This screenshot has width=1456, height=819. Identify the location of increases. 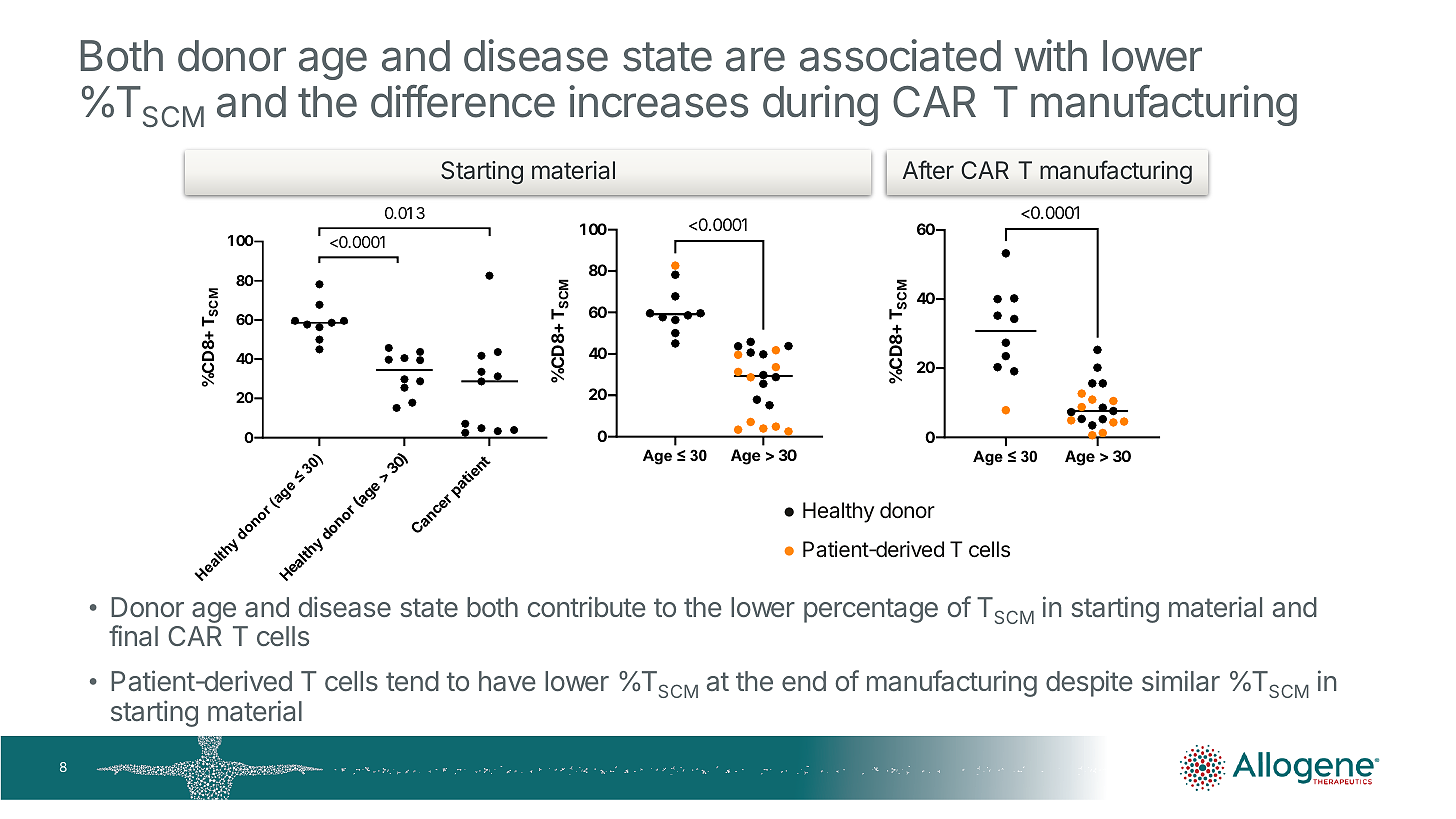
(658, 101).
